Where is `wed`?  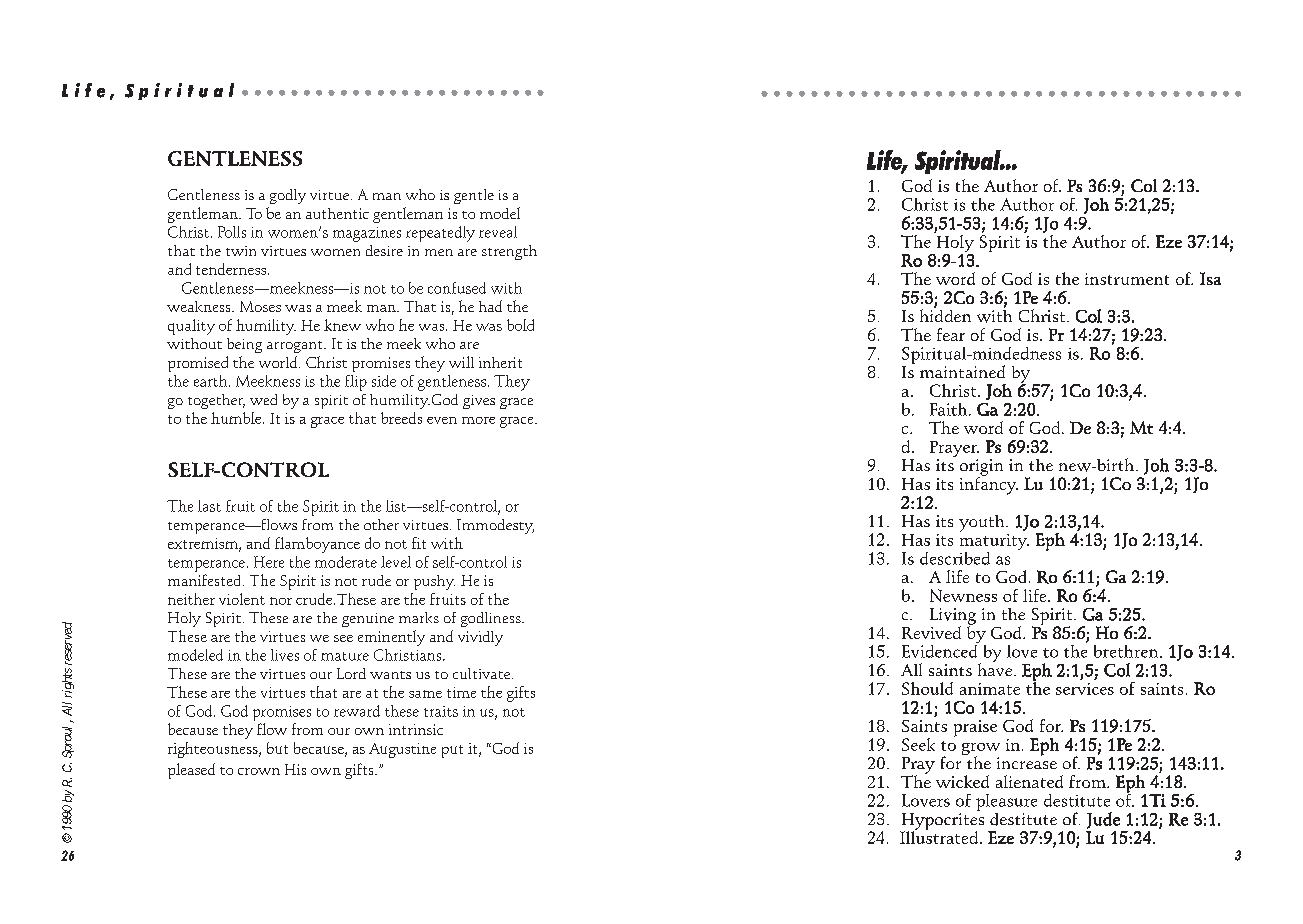 wed is located at coordinates (263, 399).
